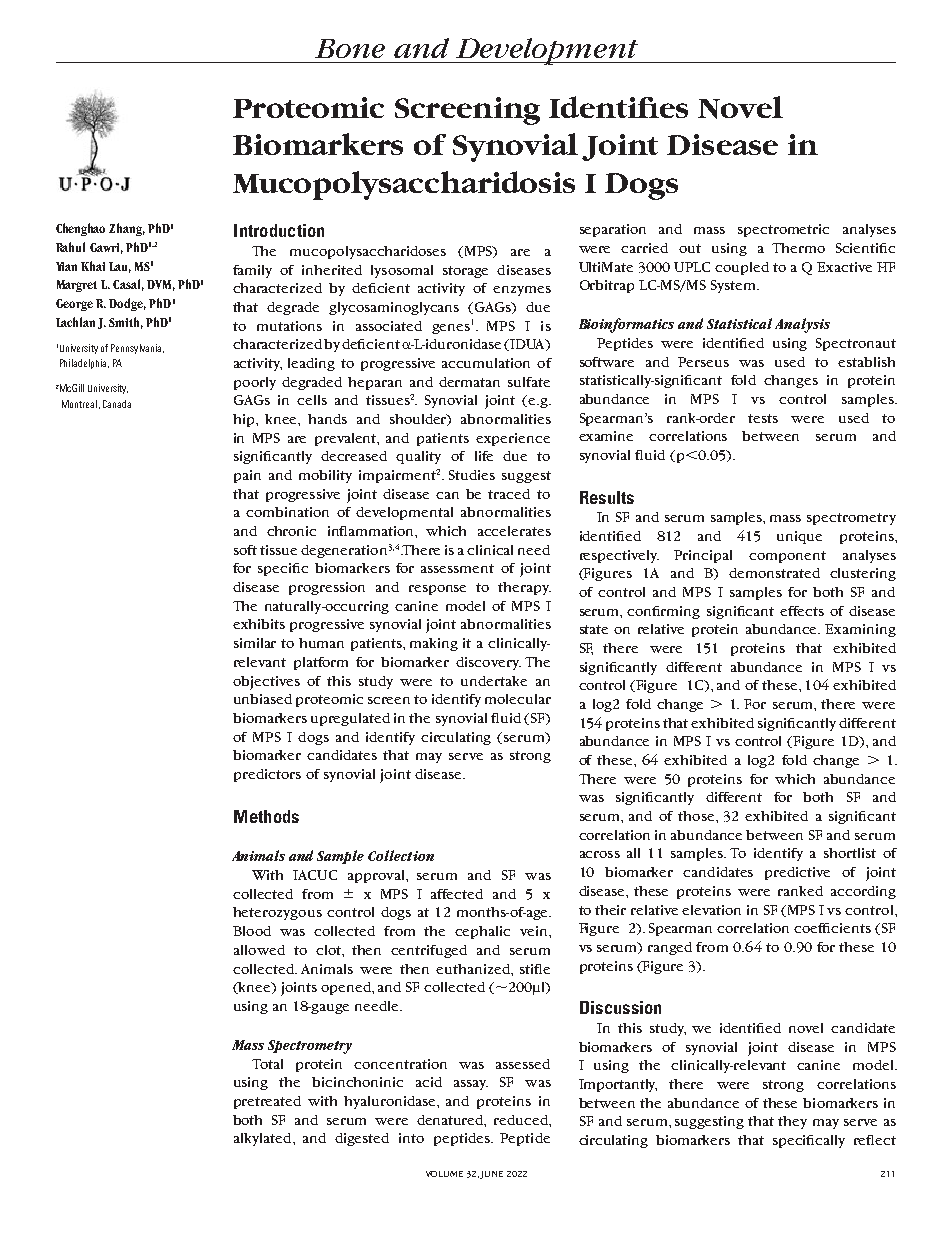  I want to click on Identifies, so click(618, 107).
